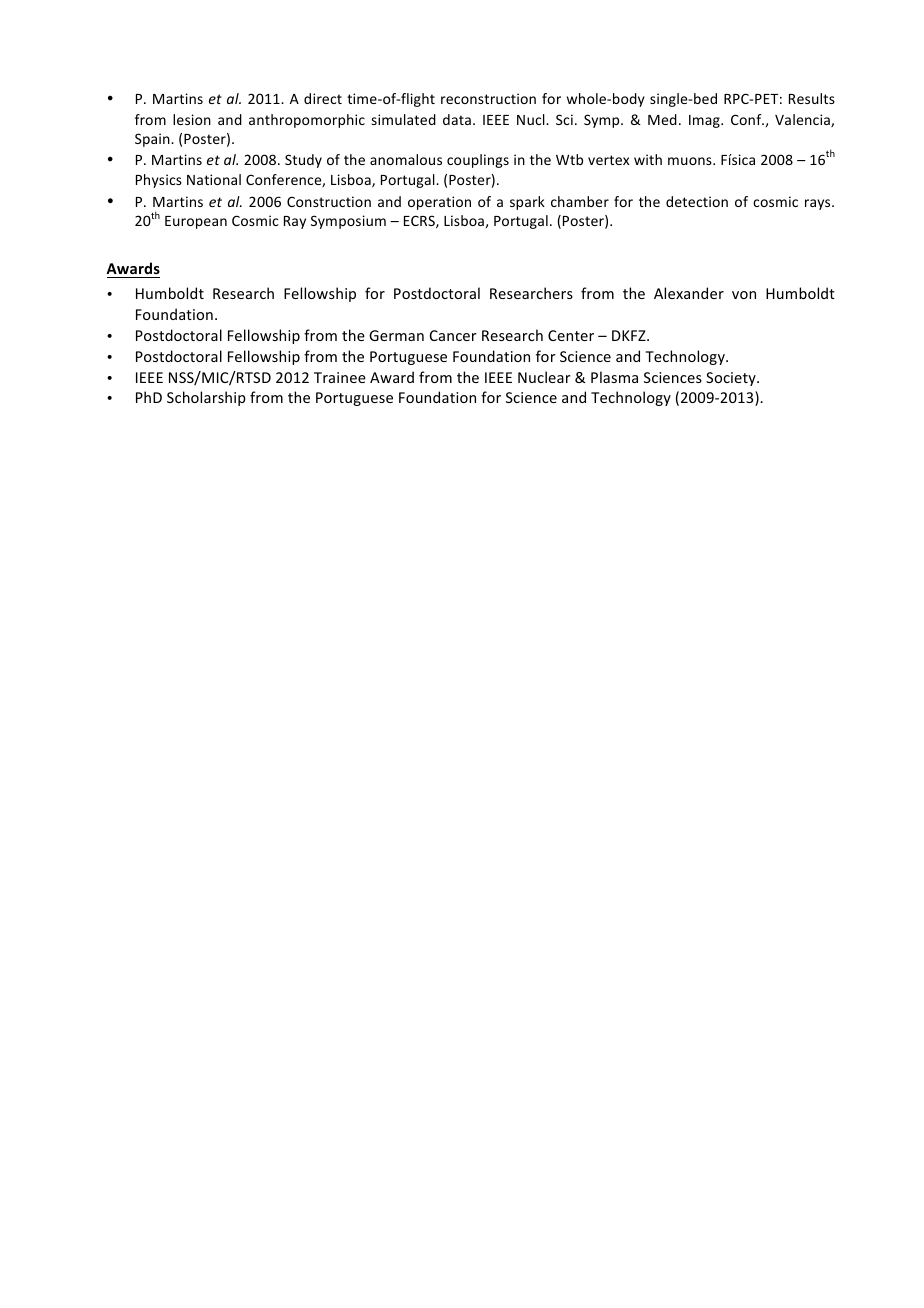 The width and height of the screenshot is (924, 1308). What do you see at coordinates (192, 119) in the screenshot?
I see `lesion` at bounding box center [192, 119].
